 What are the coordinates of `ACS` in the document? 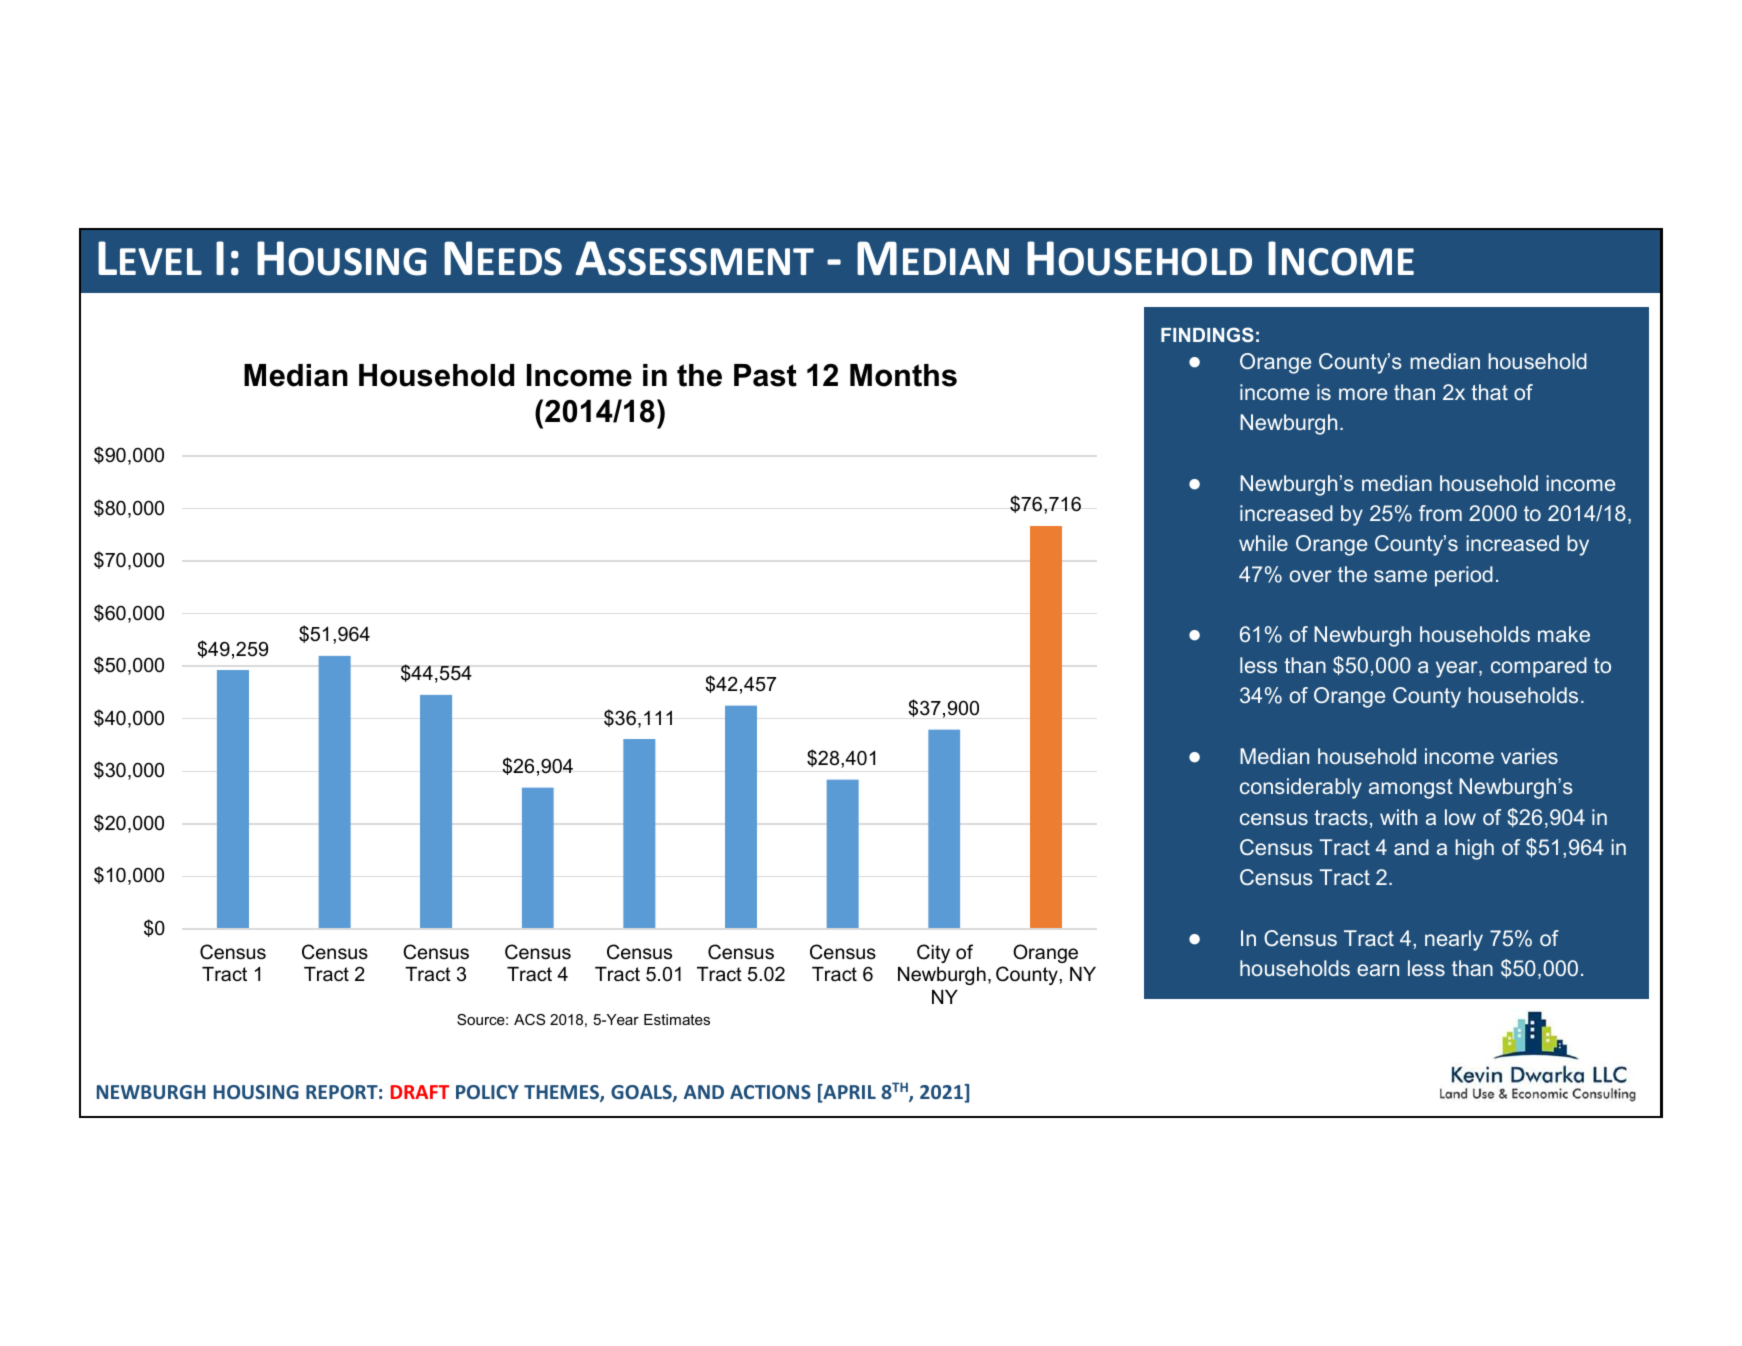 It's located at (529, 1019).
